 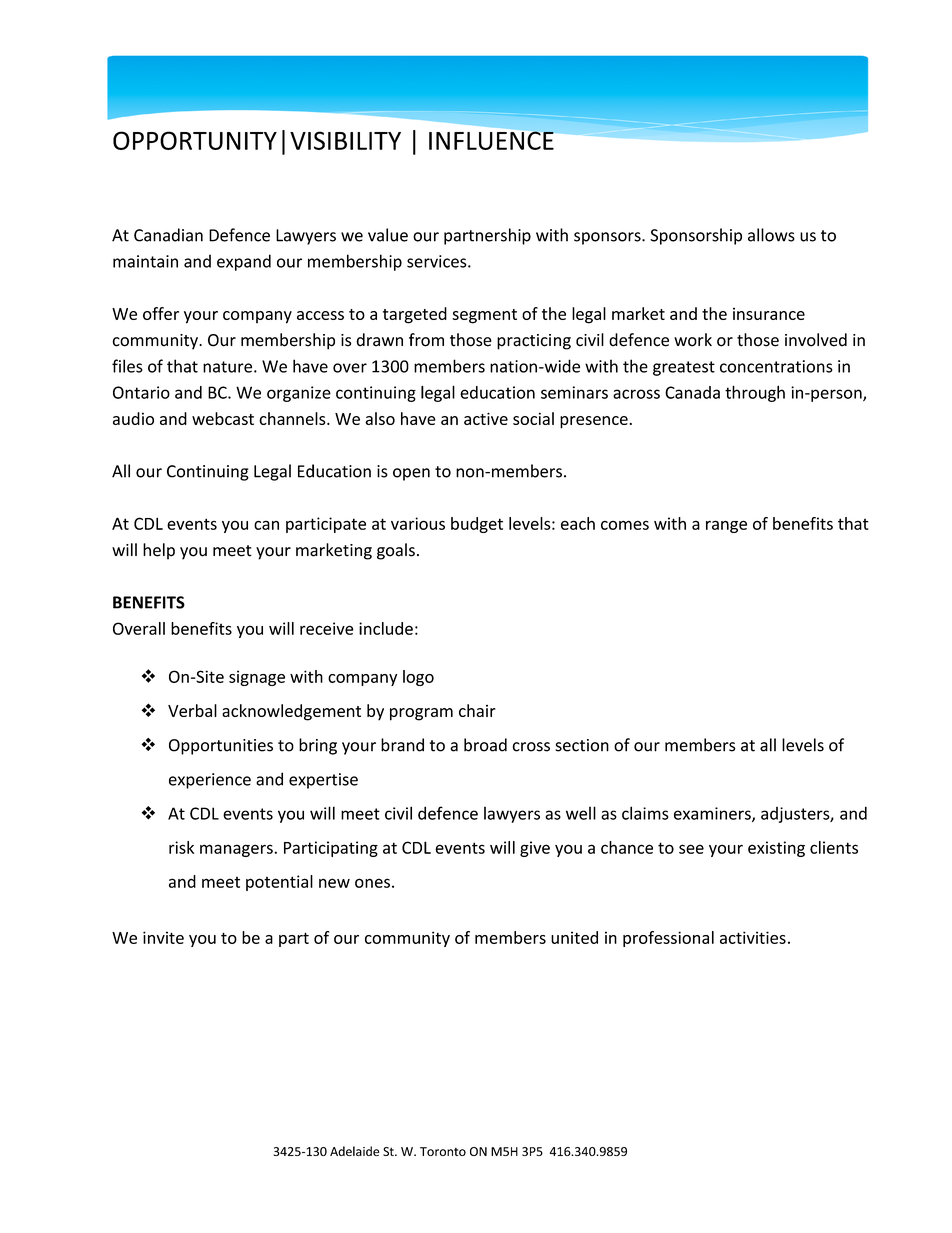 I want to click on Canadian, so click(x=168, y=235).
